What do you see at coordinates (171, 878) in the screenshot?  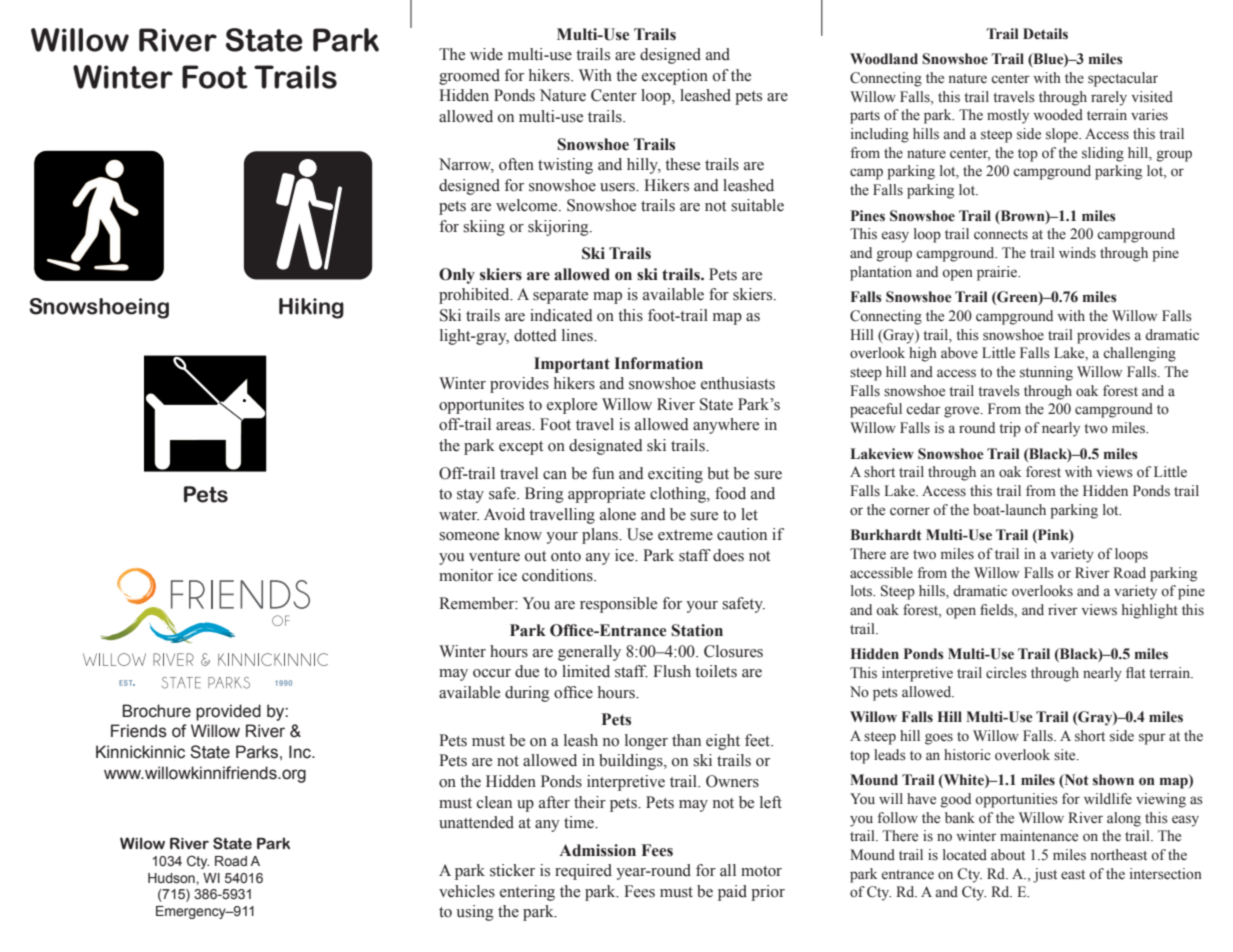 I see `Hudson` at bounding box center [171, 878].
